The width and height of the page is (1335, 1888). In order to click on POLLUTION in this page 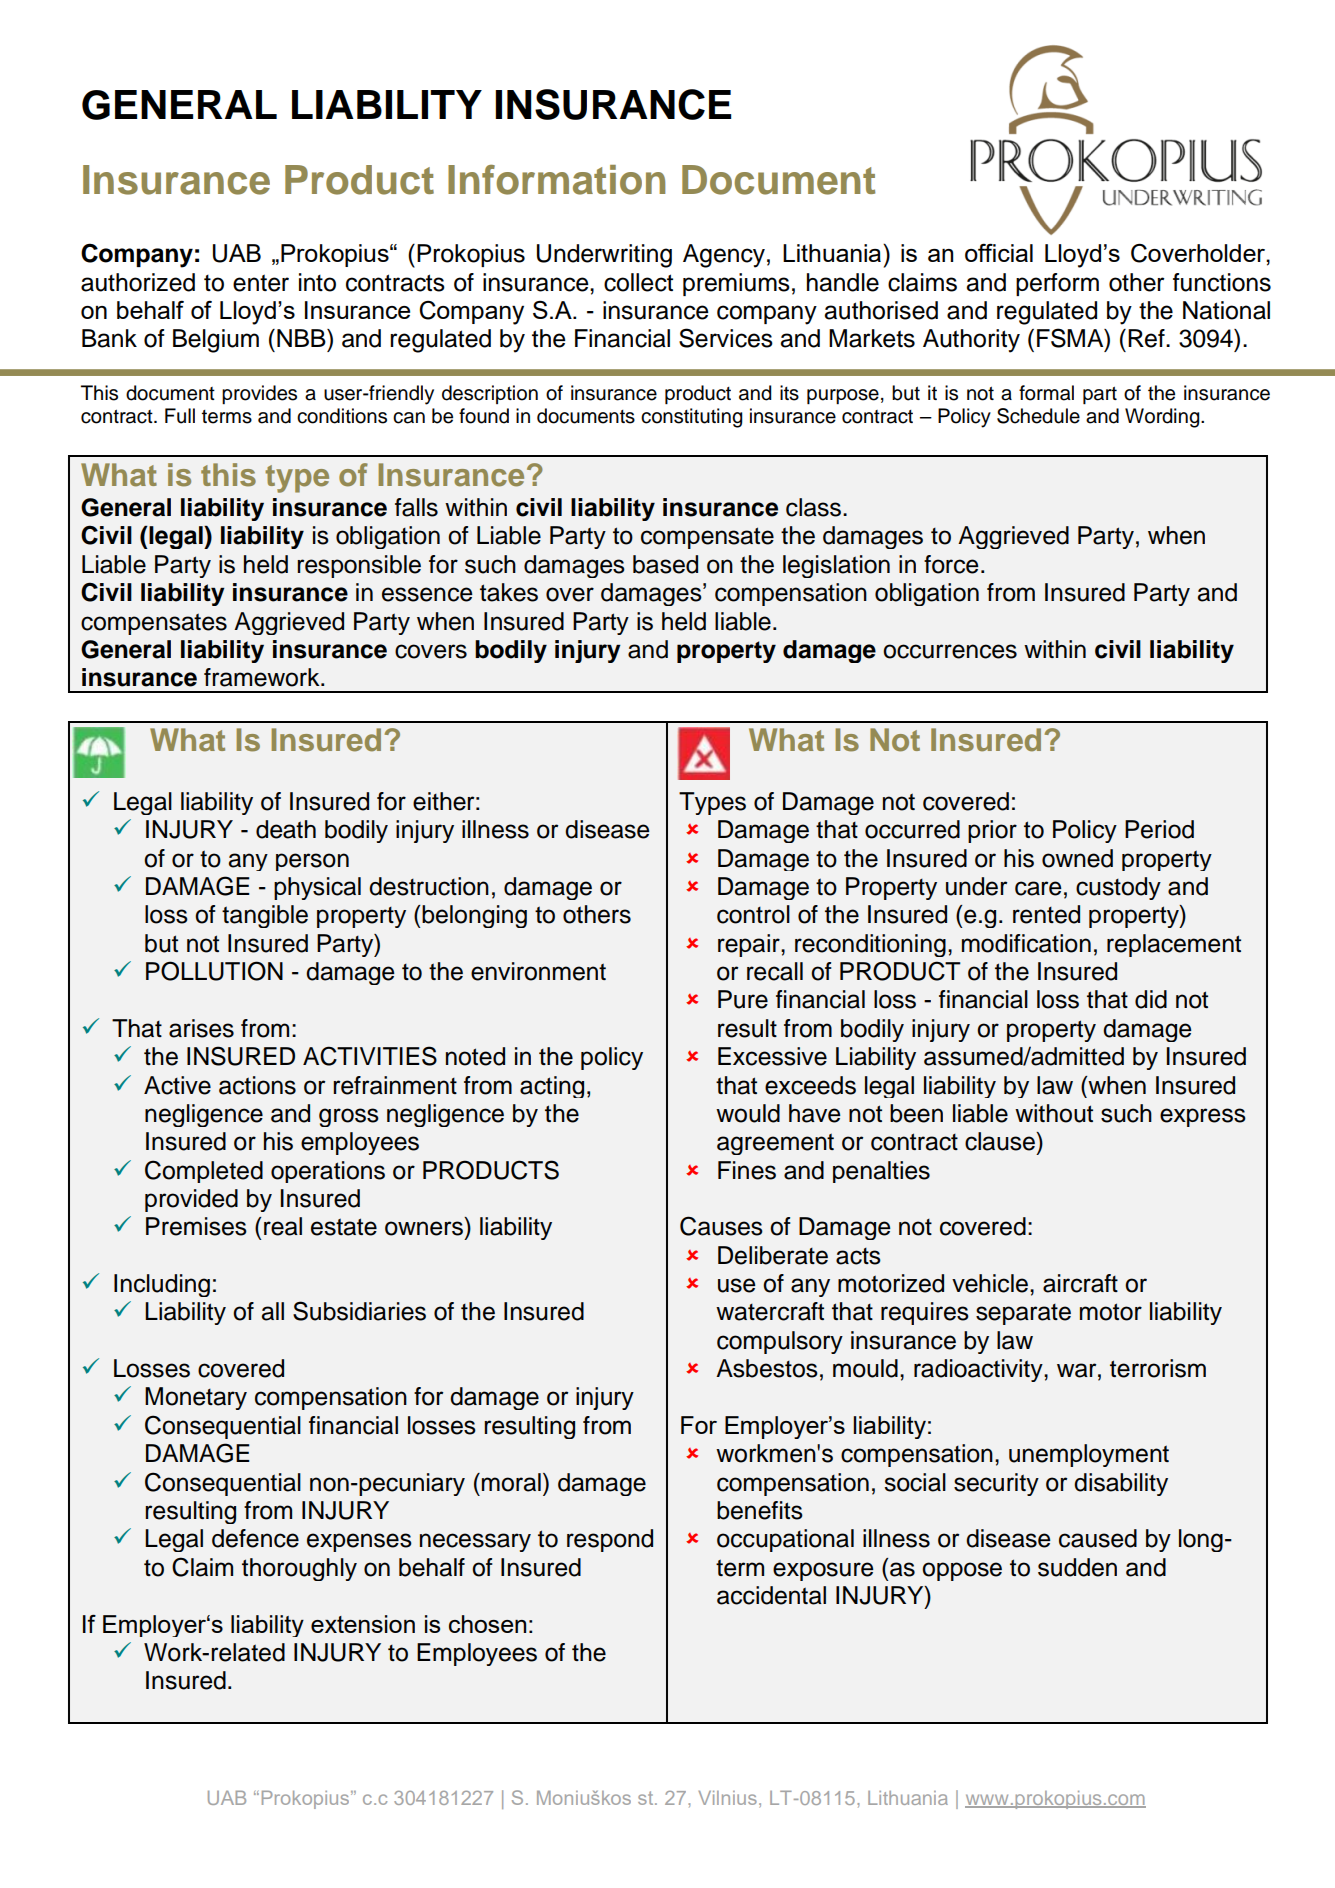, I will do `click(214, 971)`.
